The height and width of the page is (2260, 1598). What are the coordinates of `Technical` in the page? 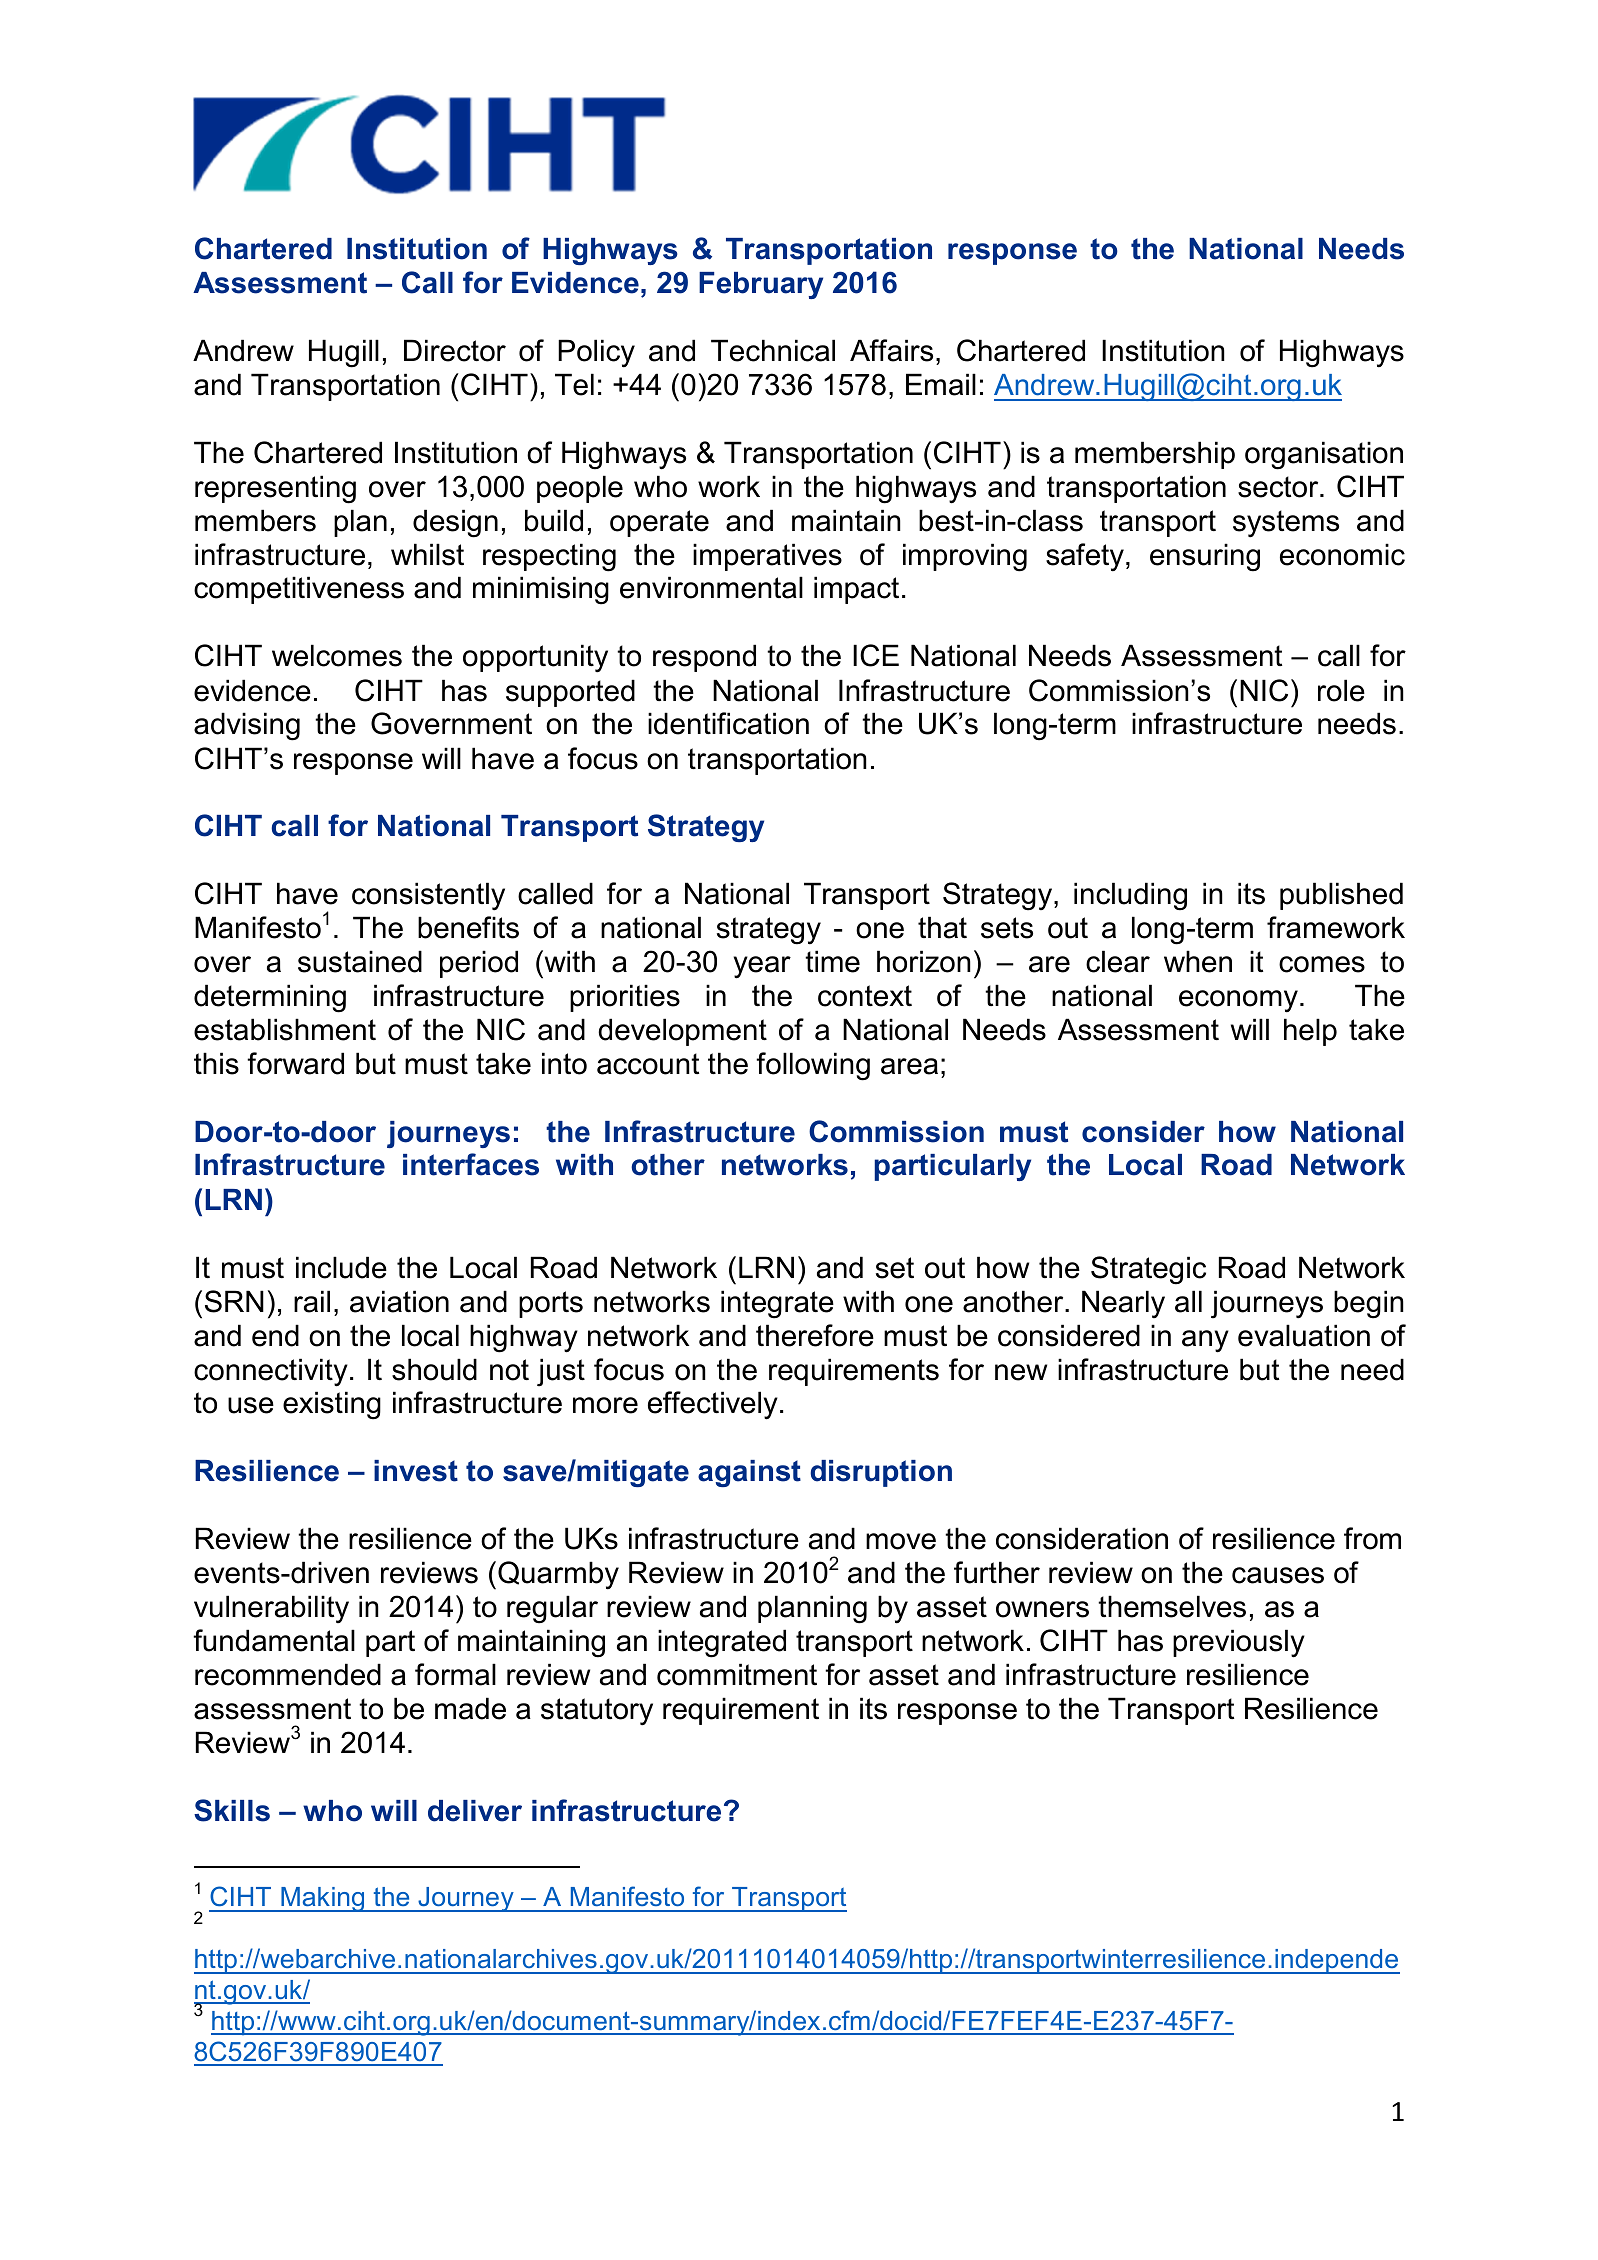 It's located at (773, 350).
